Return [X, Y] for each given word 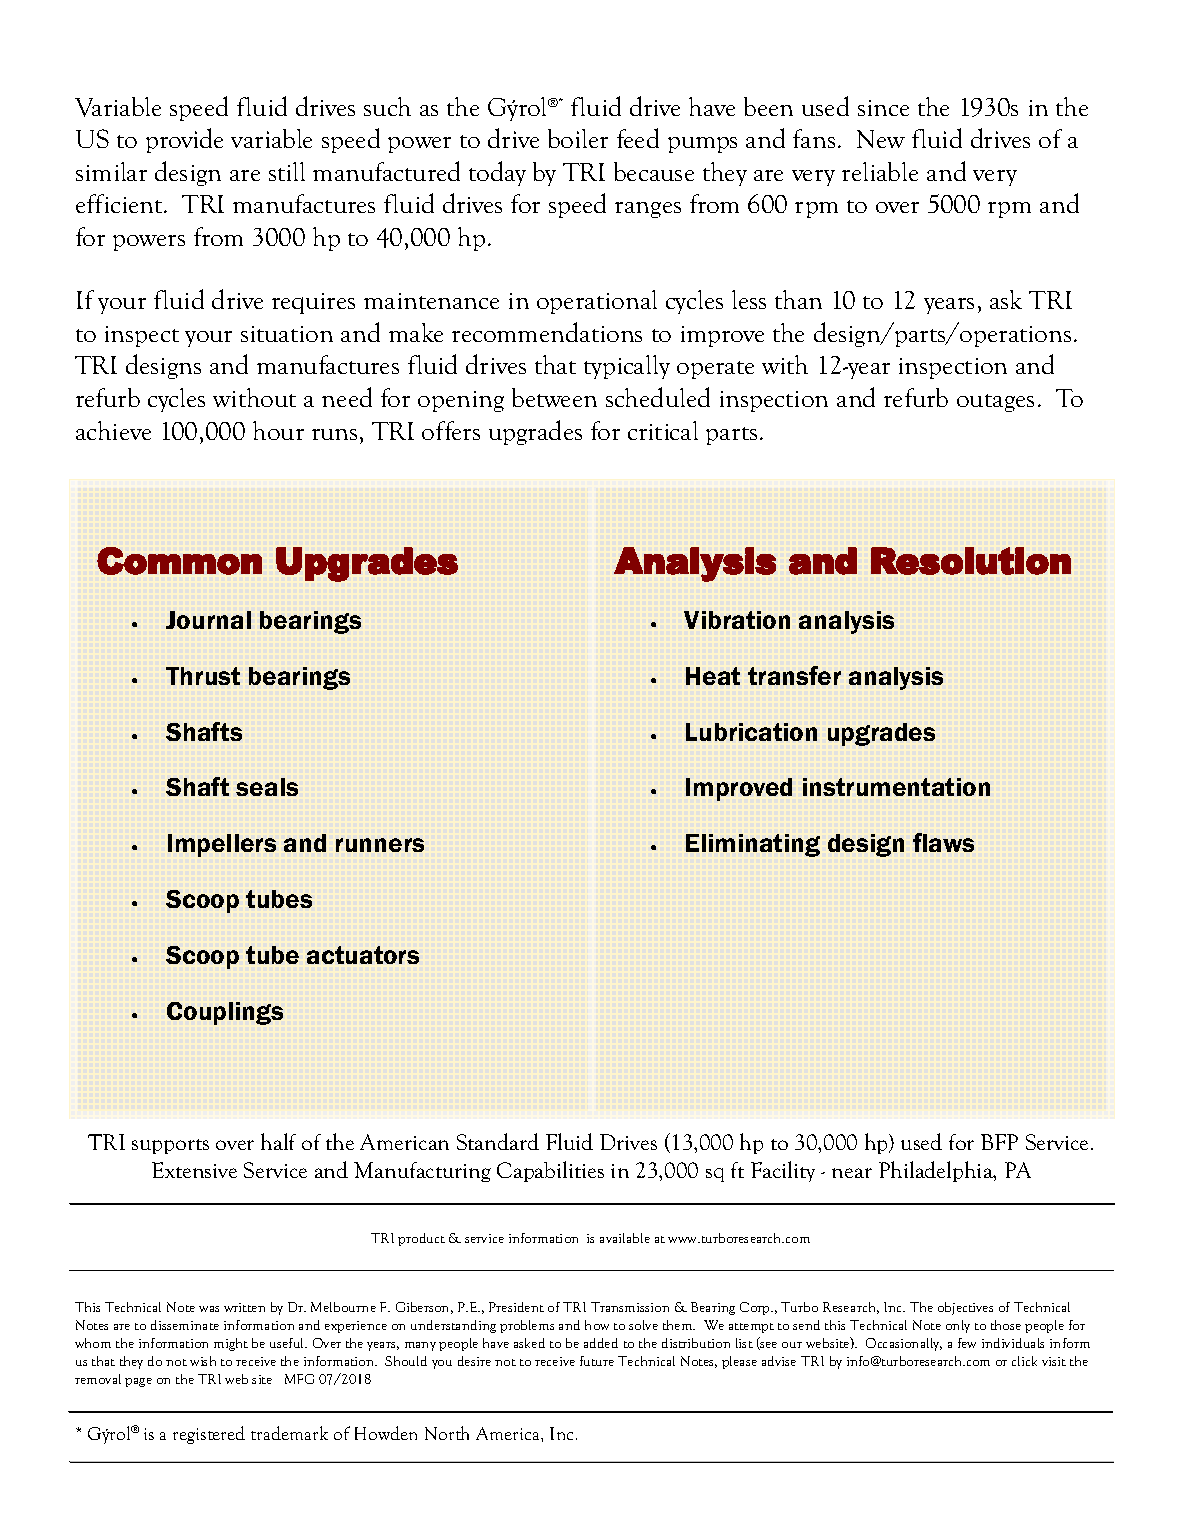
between [554, 397]
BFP [999, 1142]
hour [278, 430]
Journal [208, 620]
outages [995, 403]
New [881, 139]
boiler [578, 138]
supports [170, 1146]
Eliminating [753, 845]
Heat [713, 676]
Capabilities [550, 1171]
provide [184, 140]
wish [203, 1361]
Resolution [971, 561]
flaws [943, 842]
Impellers [222, 845]
